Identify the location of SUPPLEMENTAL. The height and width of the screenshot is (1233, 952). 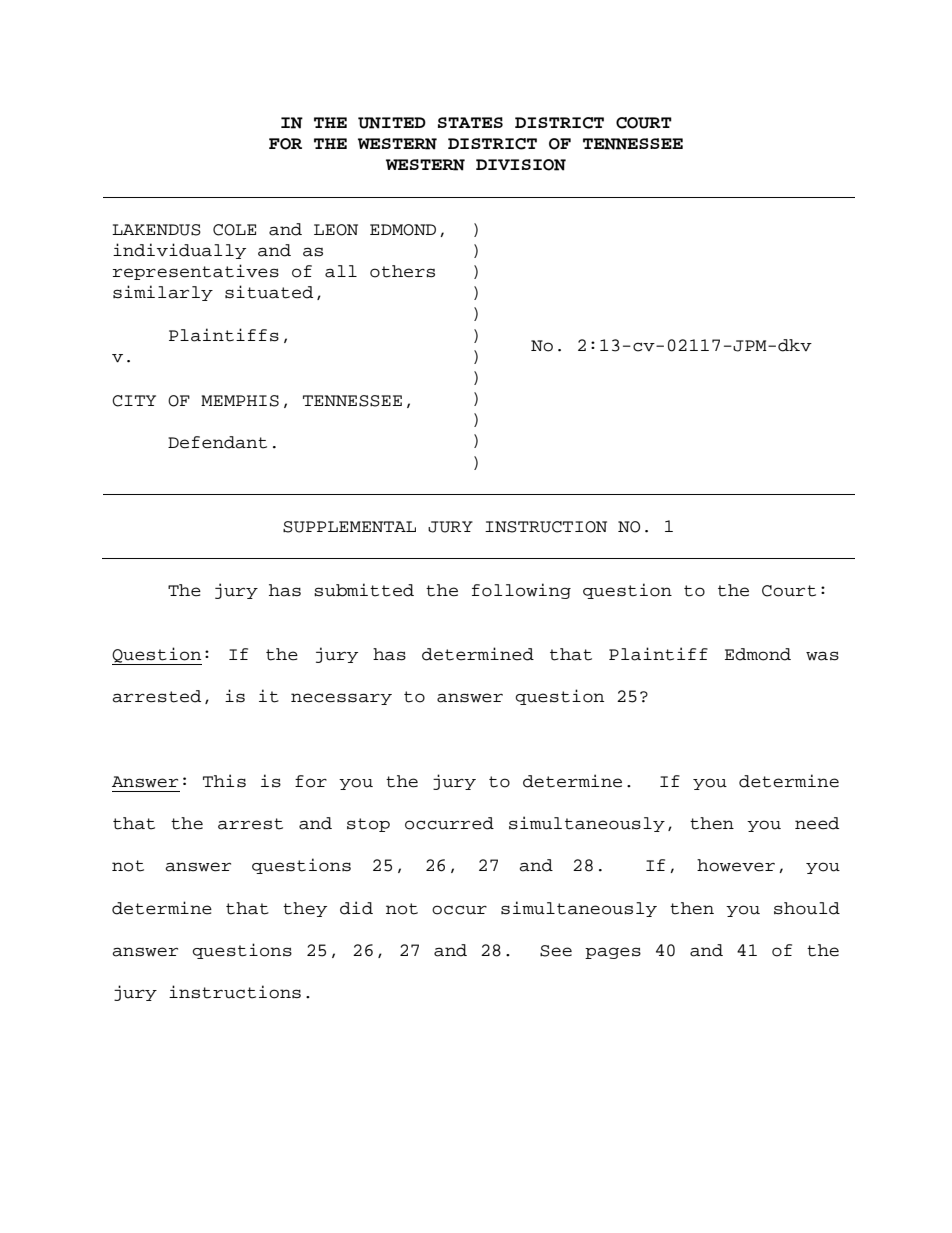
(349, 527).
